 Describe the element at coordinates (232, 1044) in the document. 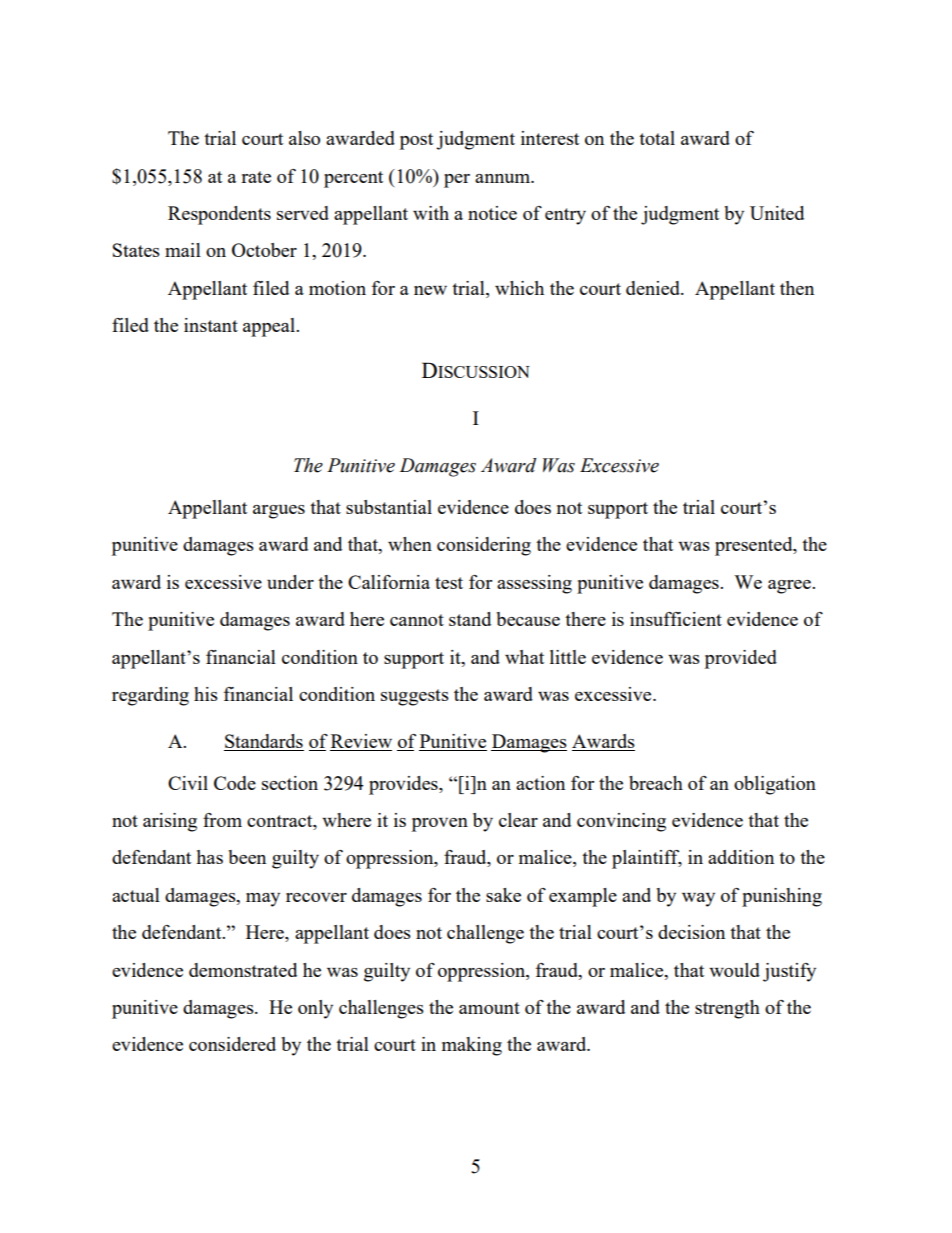

I see `considered` at that location.
